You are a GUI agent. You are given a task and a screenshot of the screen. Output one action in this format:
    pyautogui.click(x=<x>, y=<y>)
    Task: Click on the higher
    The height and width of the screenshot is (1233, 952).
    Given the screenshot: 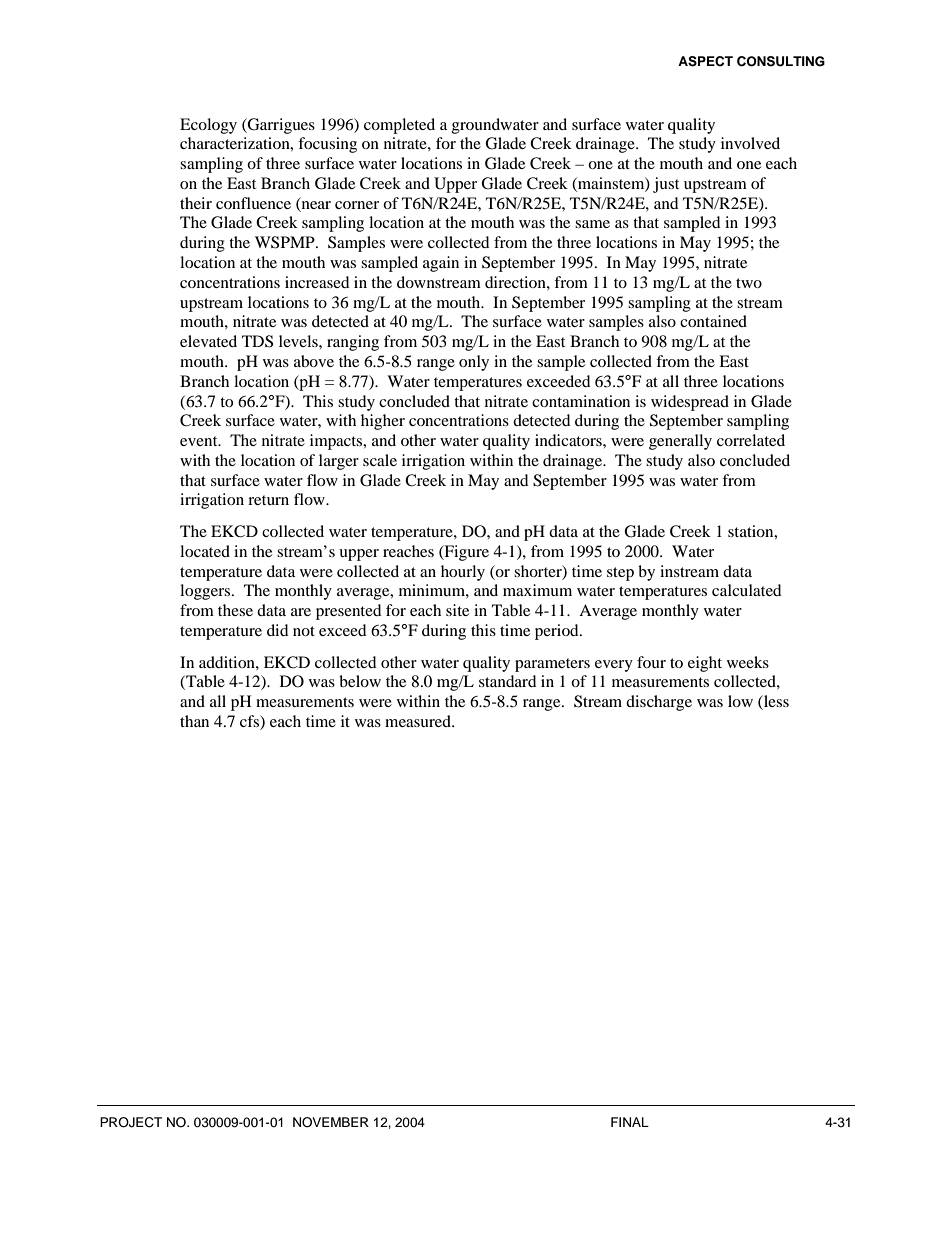 What is the action you would take?
    pyautogui.click(x=383, y=422)
